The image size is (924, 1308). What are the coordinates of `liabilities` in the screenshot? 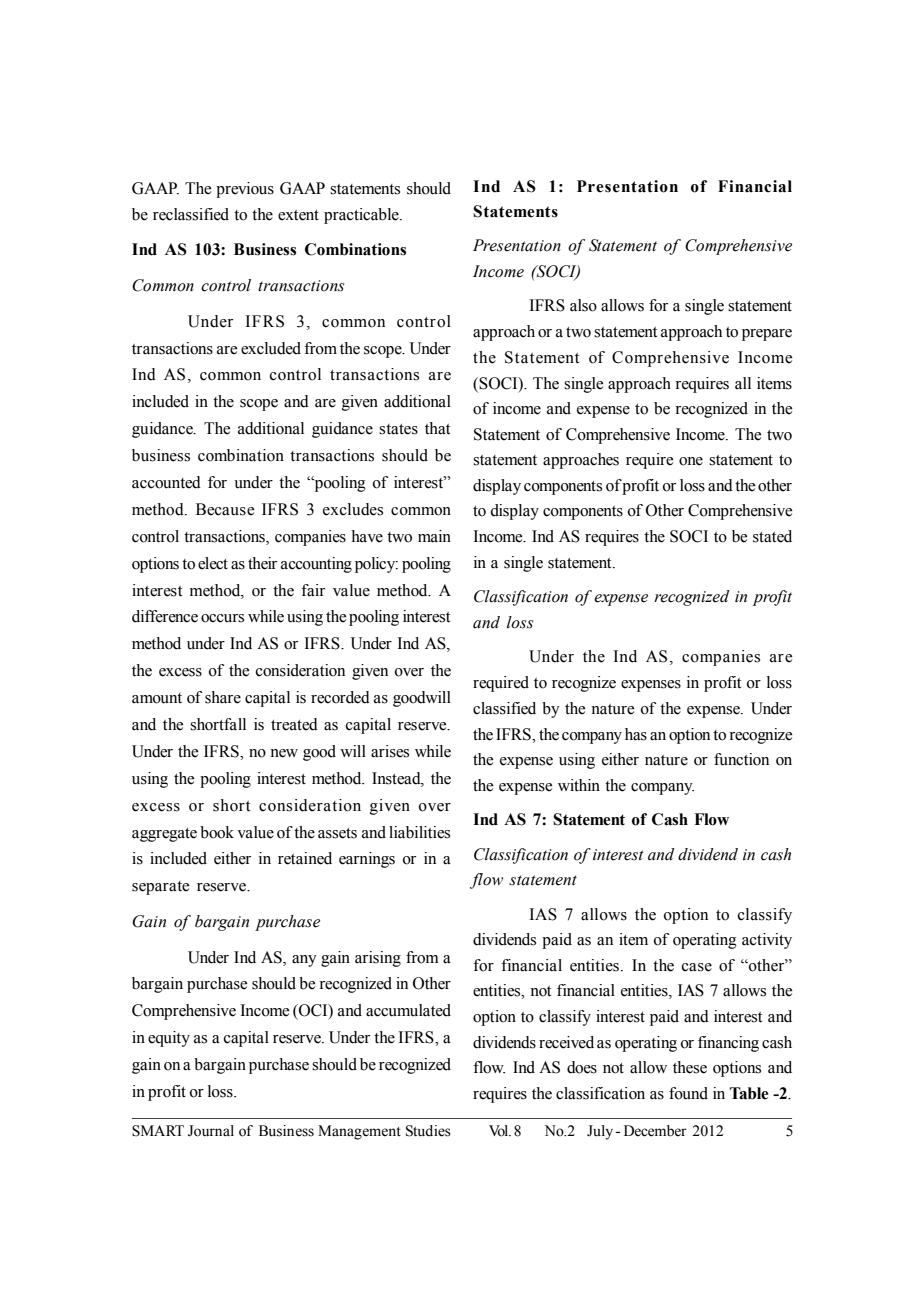 It's located at (419, 832).
